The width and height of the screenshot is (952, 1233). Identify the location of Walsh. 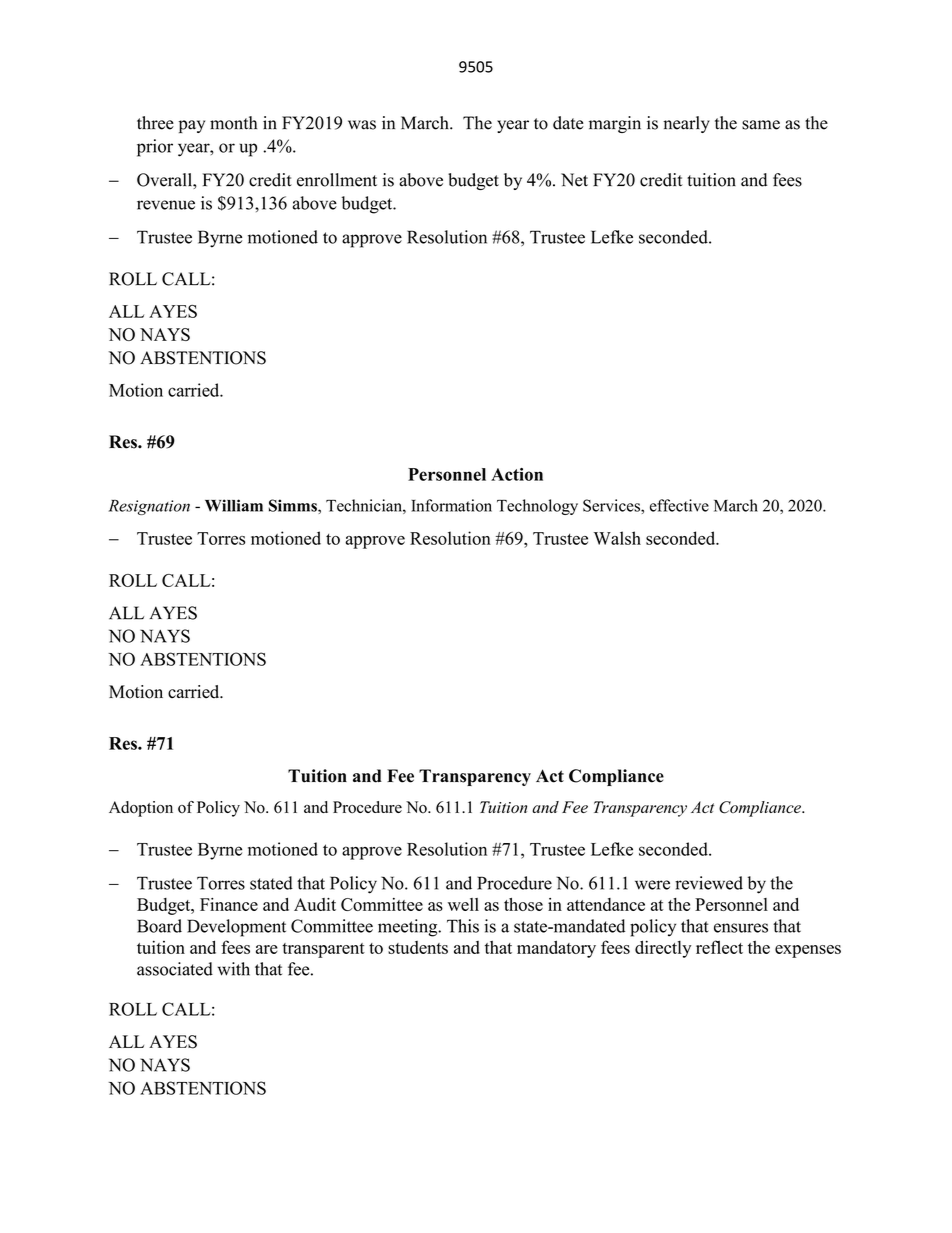
(617, 538).
